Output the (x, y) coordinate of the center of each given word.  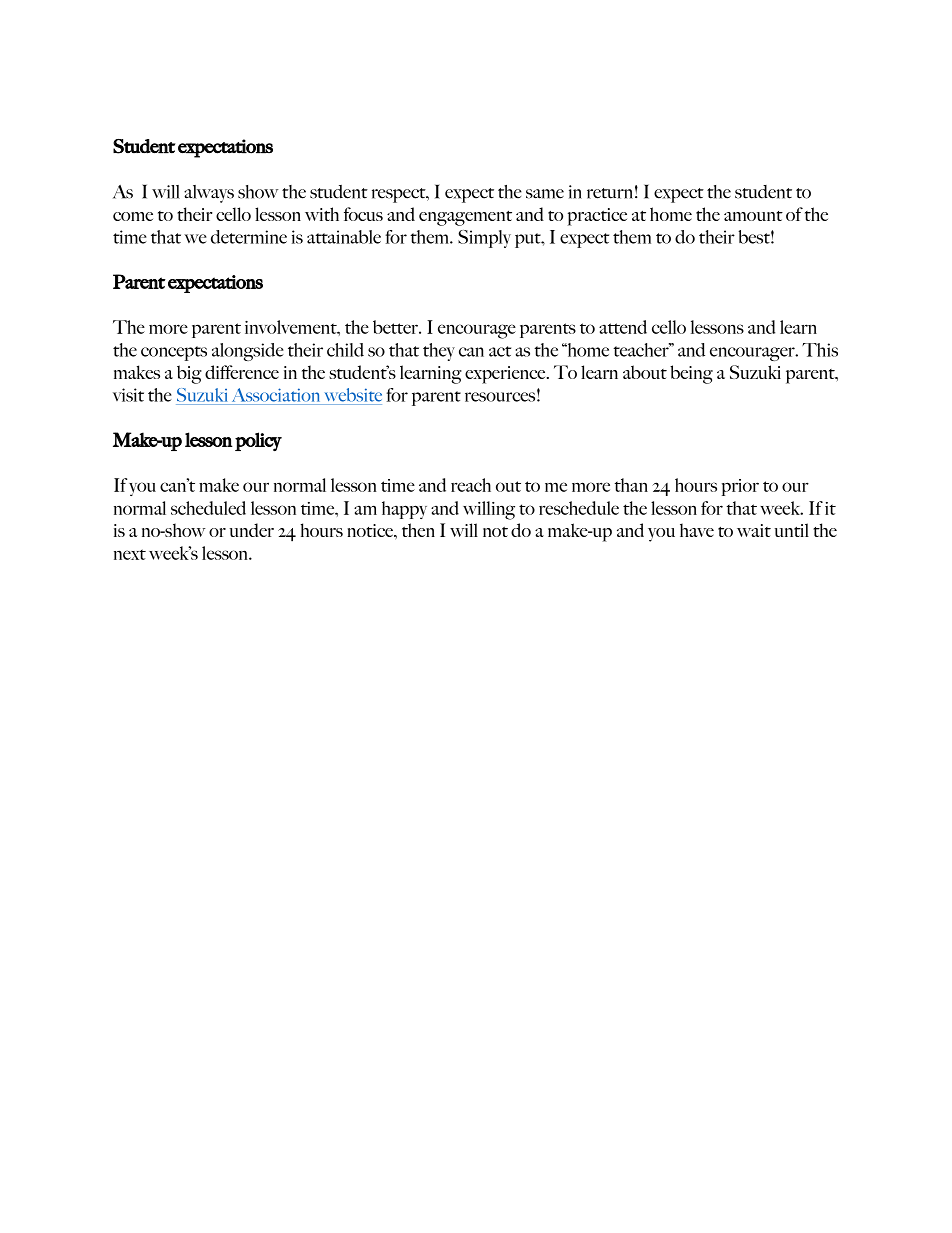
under (252, 530)
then (418, 530)
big (189, 374)
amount (753, 216)
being (691, 374)
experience (506, 375)
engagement (465, 218)
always (209, 194)
